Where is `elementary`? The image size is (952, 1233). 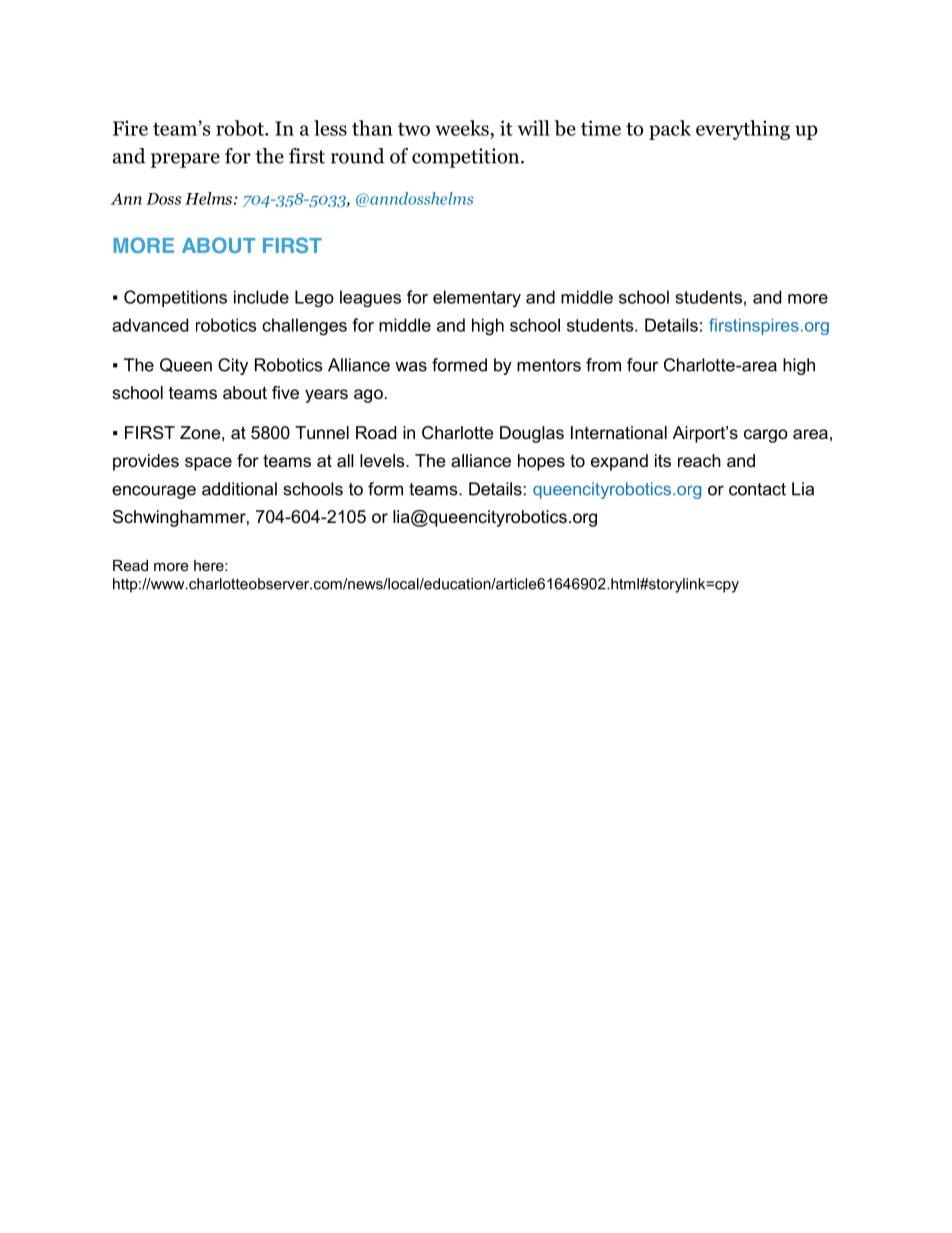 elementary is located at coordinates (477, 298).
